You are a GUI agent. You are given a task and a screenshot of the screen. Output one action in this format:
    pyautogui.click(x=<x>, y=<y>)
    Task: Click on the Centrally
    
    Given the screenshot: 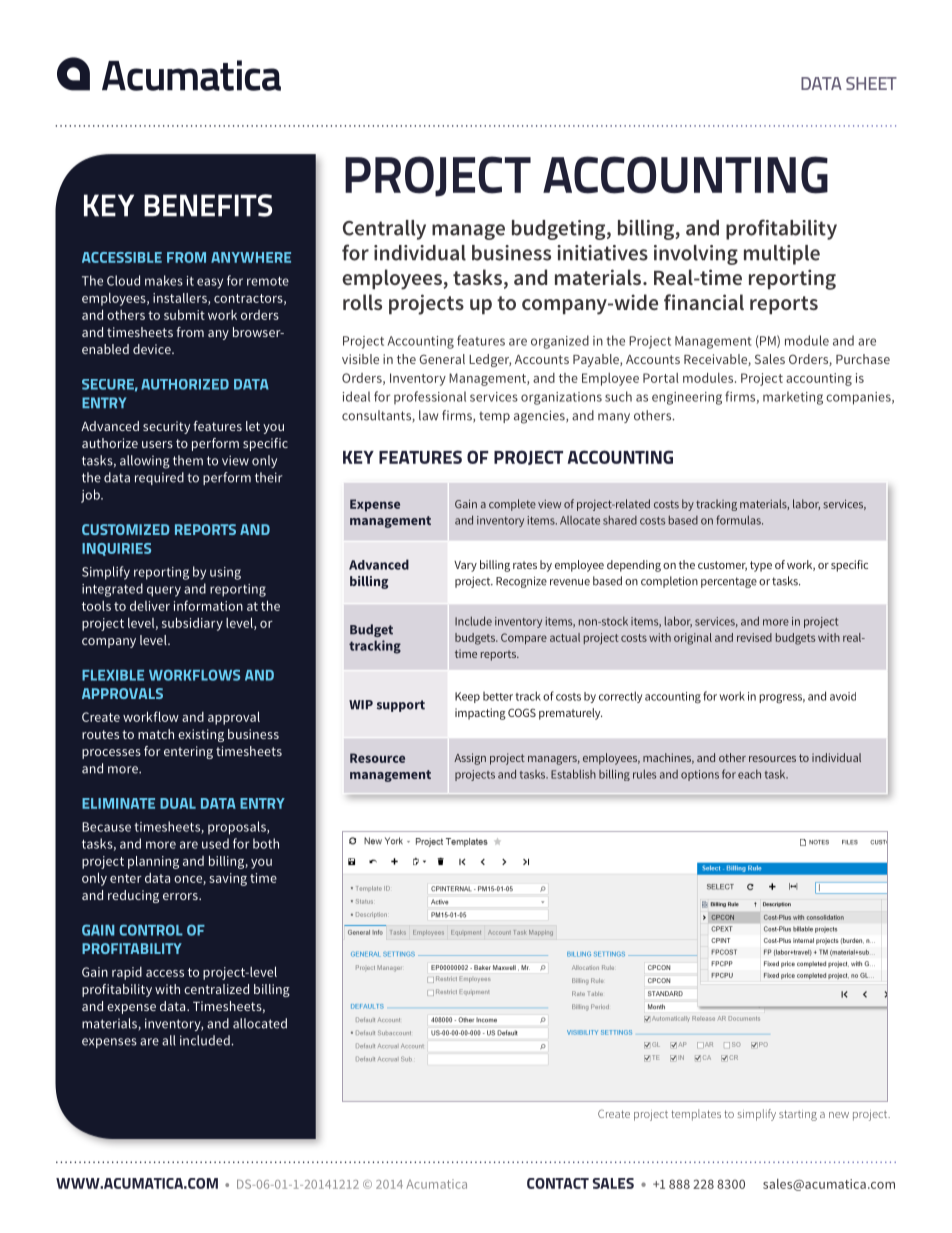 What is the action you would take?
    pyautogui.click(x=384, y=230)
